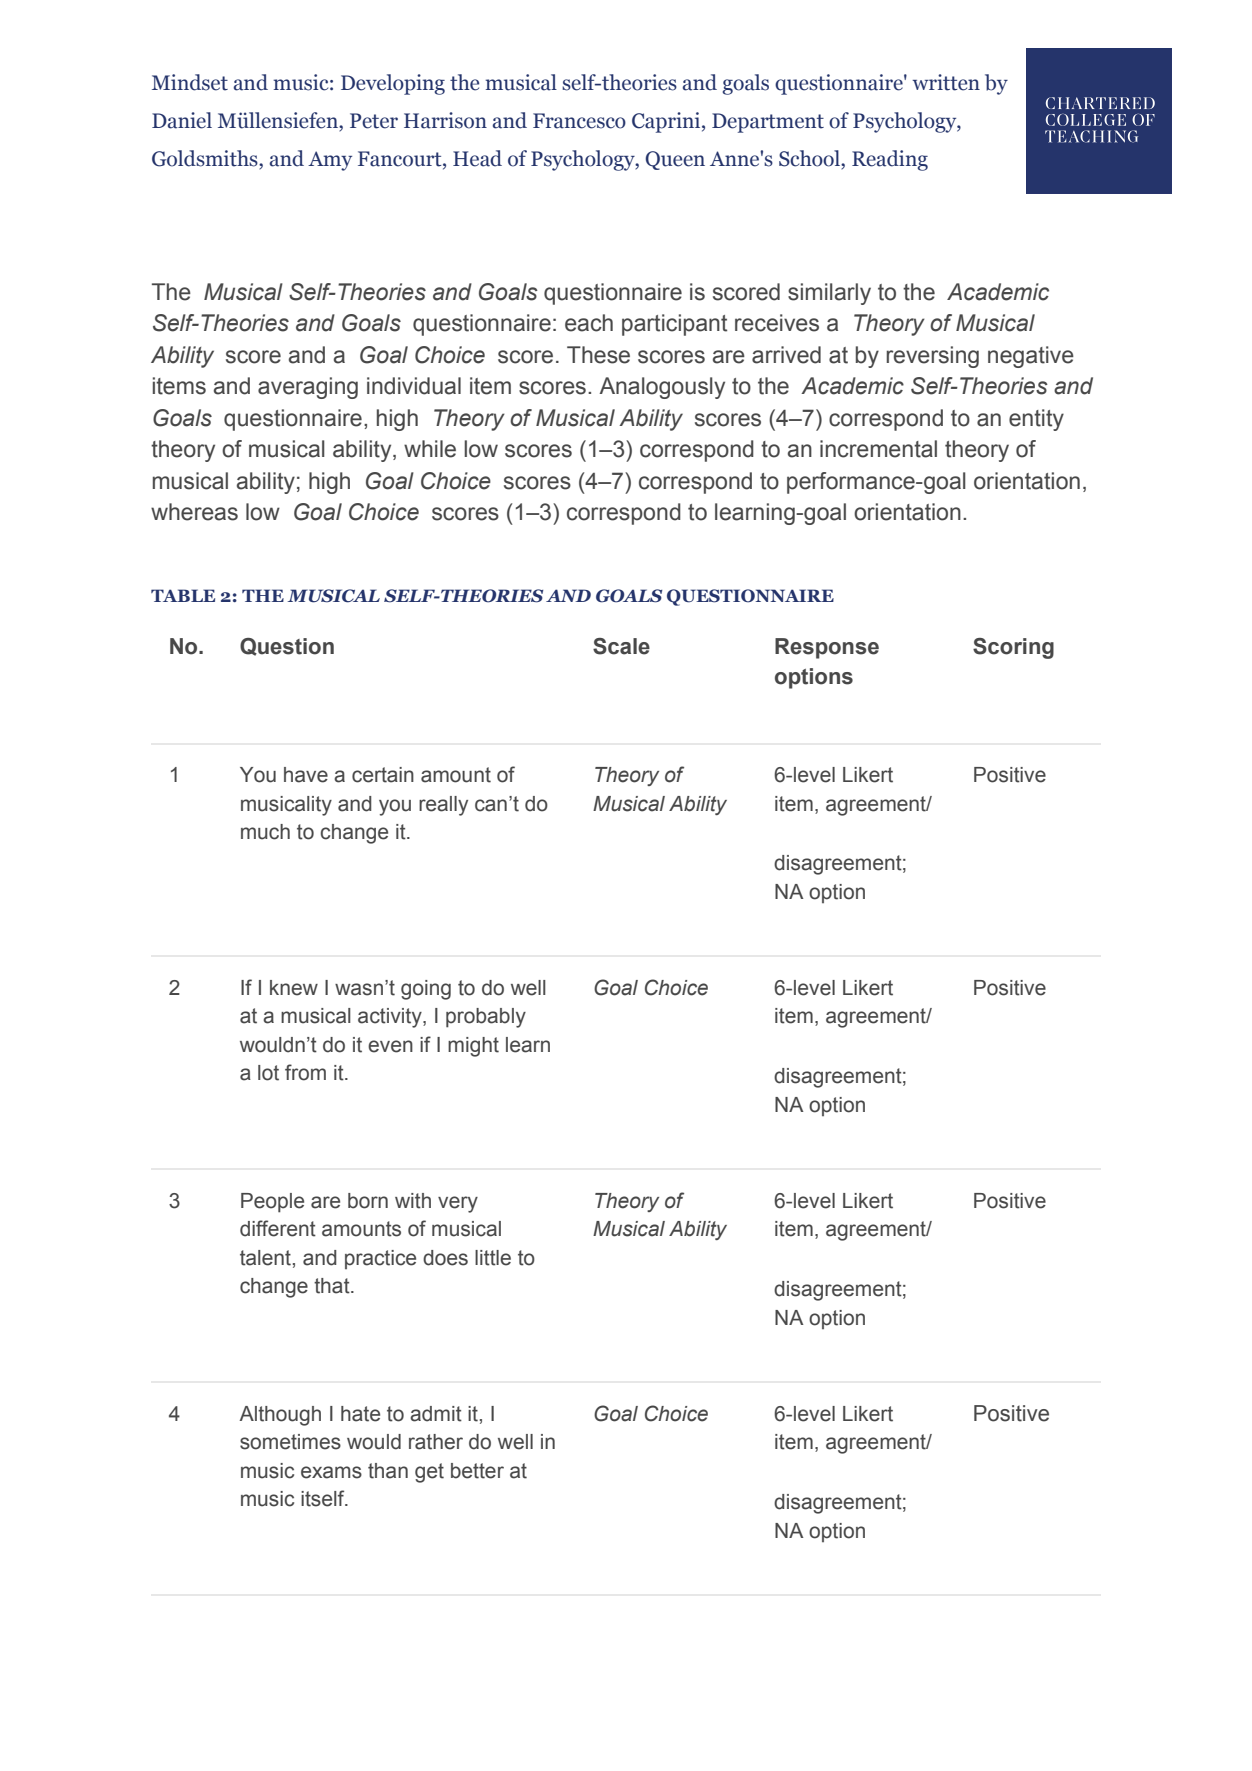 This screenshot has height=1771, width=1252. Describe the element at coordinates (330, 161) in the screenshot. I see `Amy` at that location.
